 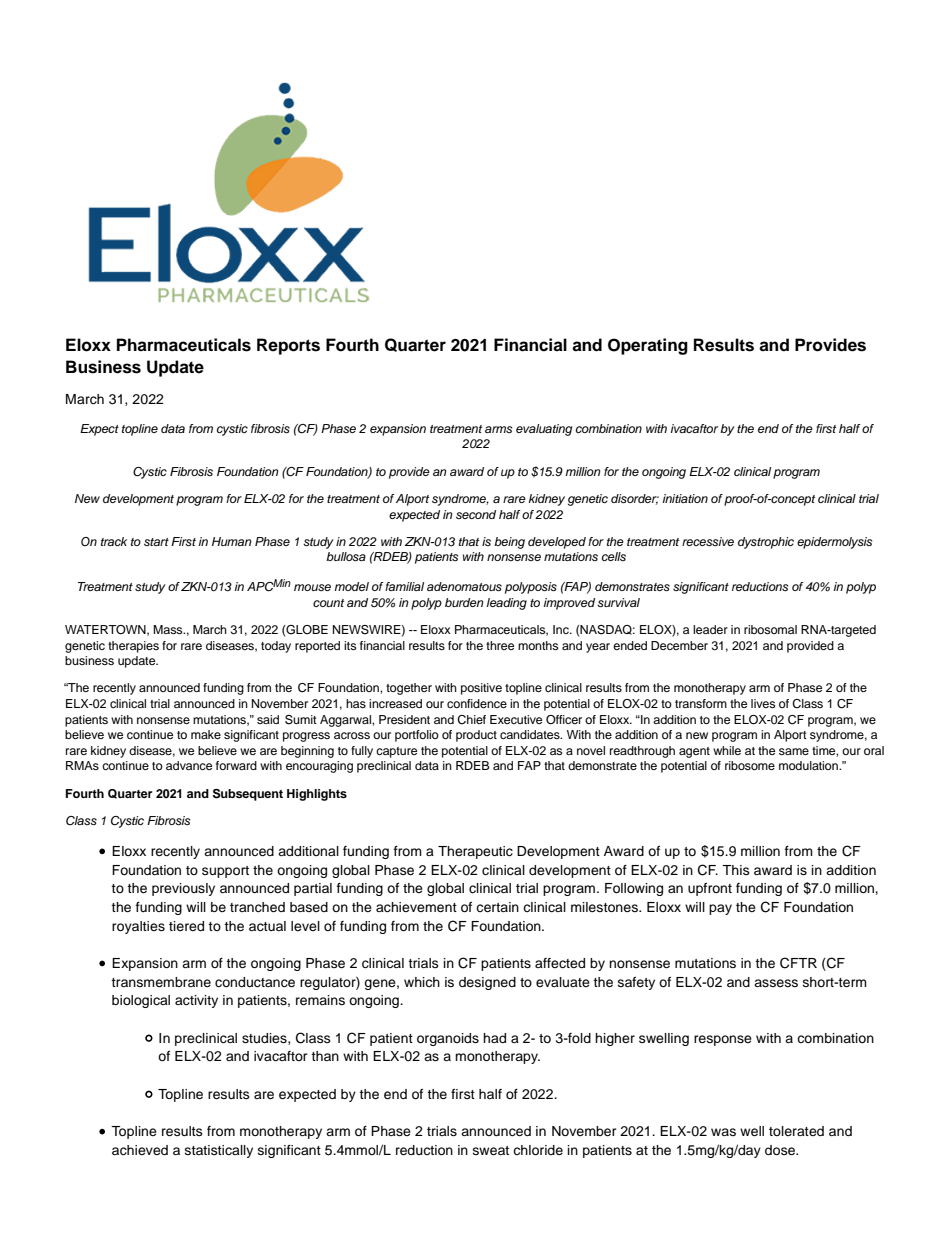 I want to click on tolerated, so click(x=796, y=1131).
